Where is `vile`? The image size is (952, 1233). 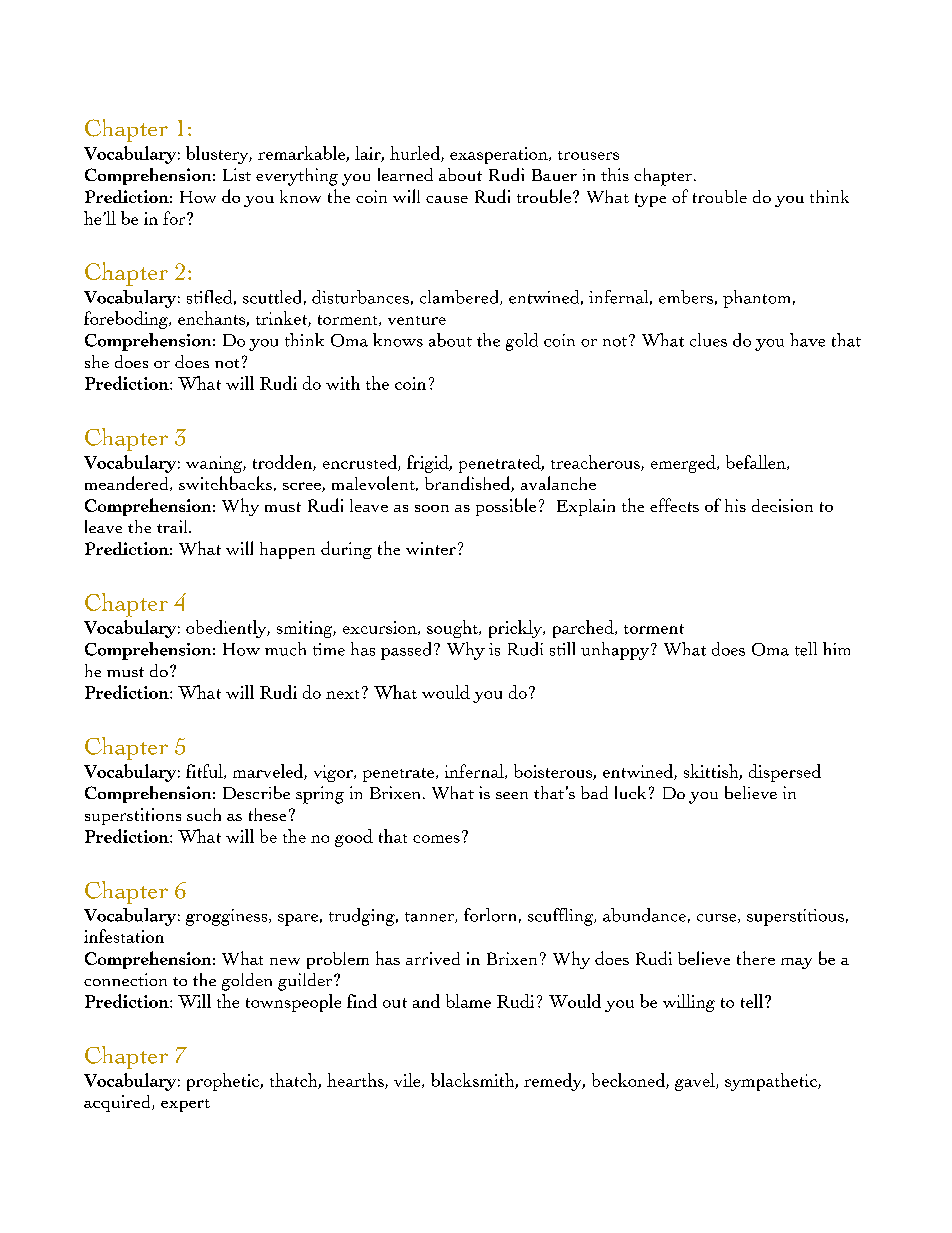 vile is located at coordinates (408, 1080).
